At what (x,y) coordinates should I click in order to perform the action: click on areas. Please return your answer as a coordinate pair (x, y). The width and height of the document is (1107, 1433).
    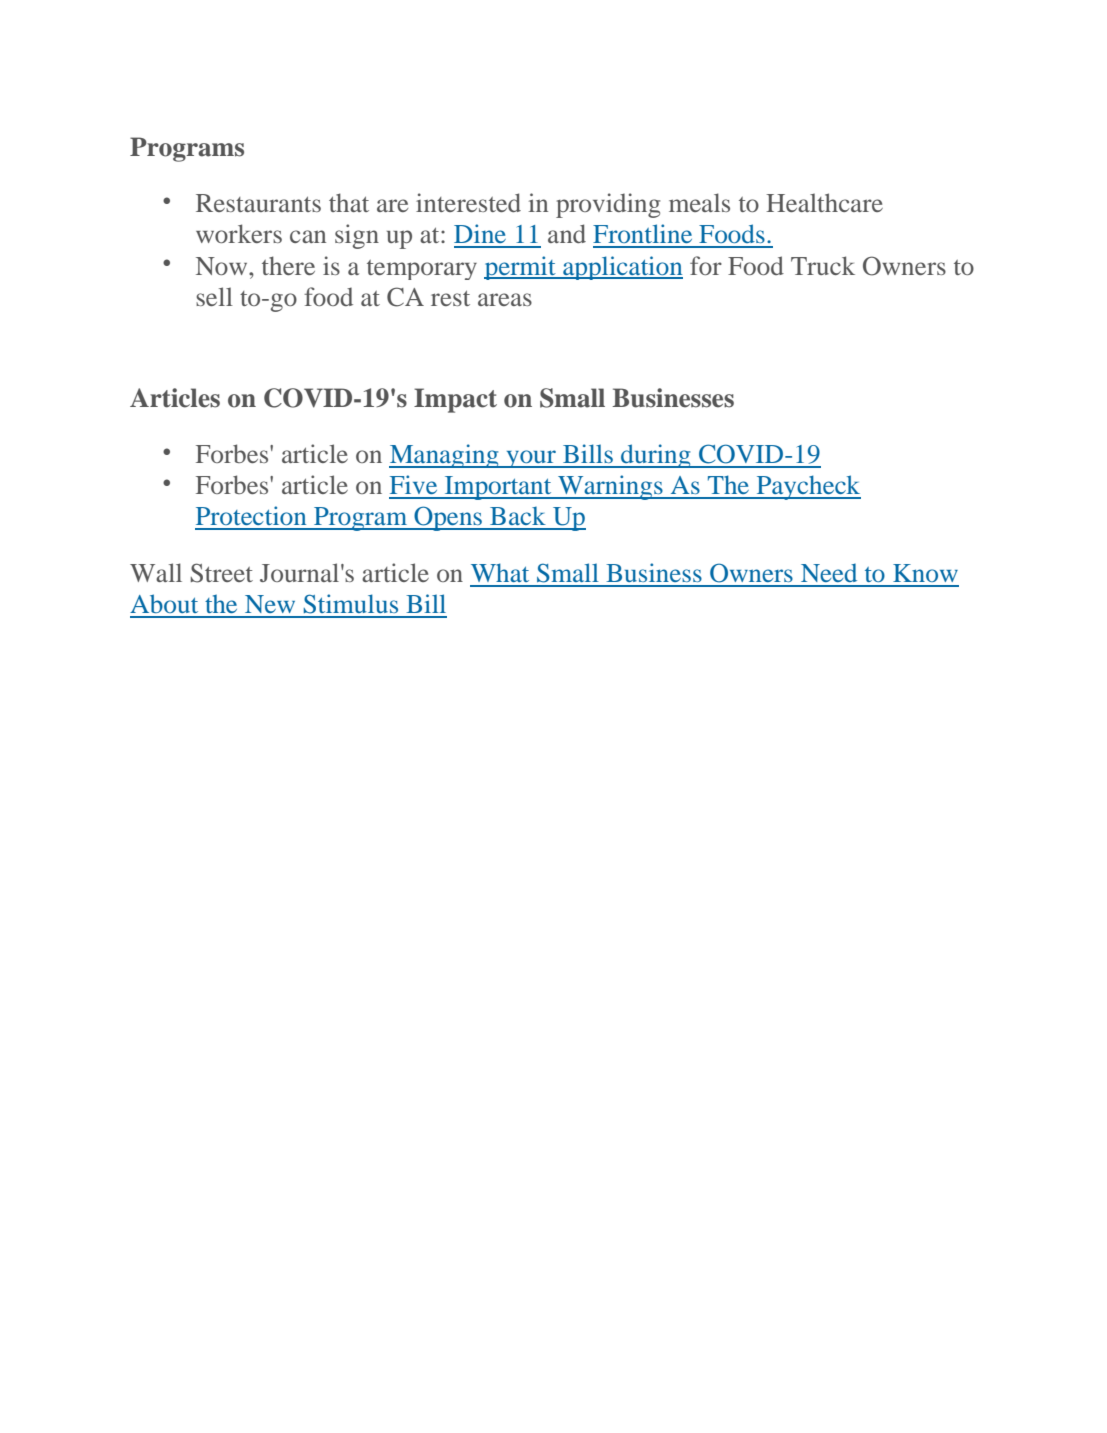
    Looking at the image, I should click on (505, 299).
